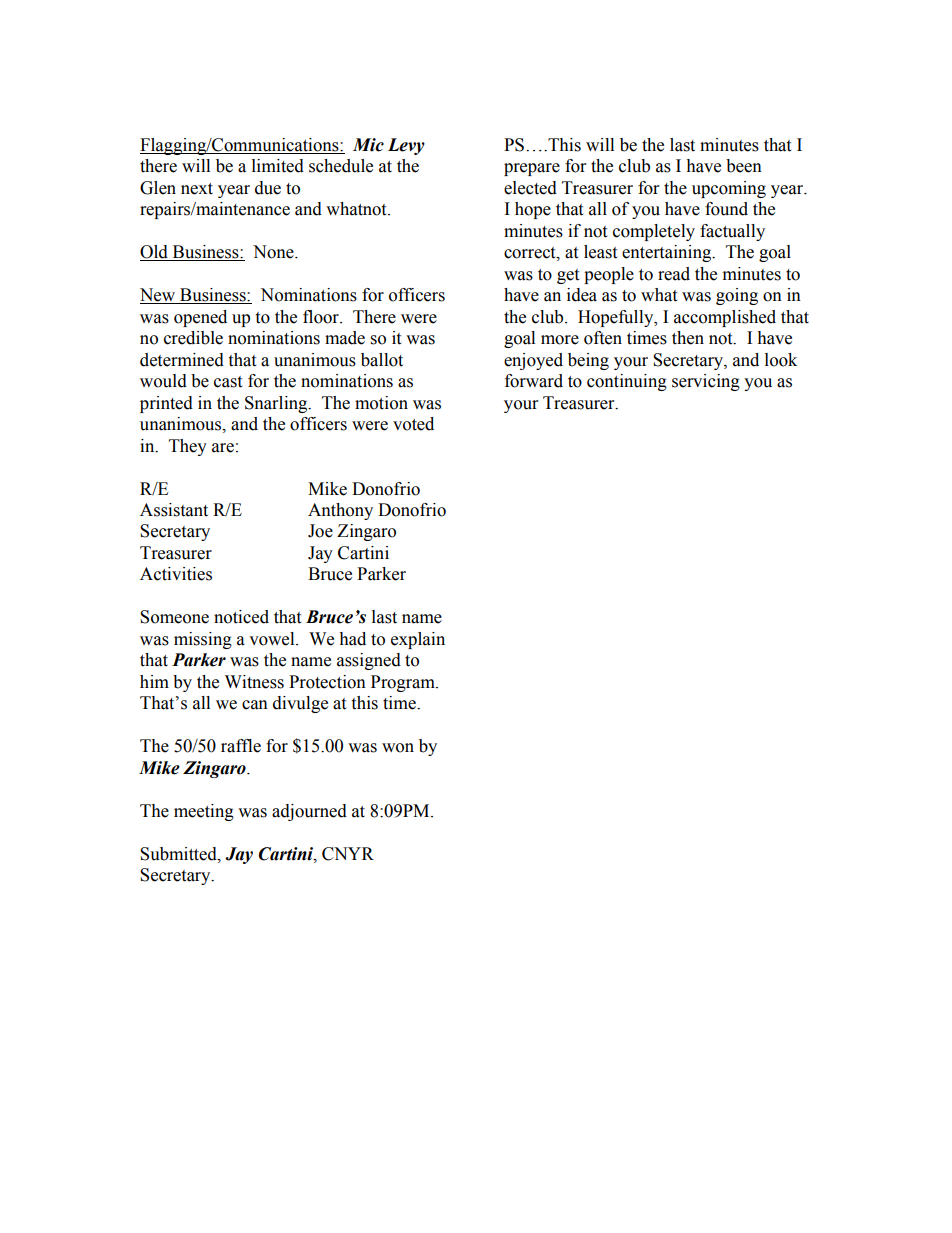 Image resolution: width=952 pixels, height=1233 pixels. Describe the element at coordinates (737, 296) in the screenshot. I see `going` at that location.
